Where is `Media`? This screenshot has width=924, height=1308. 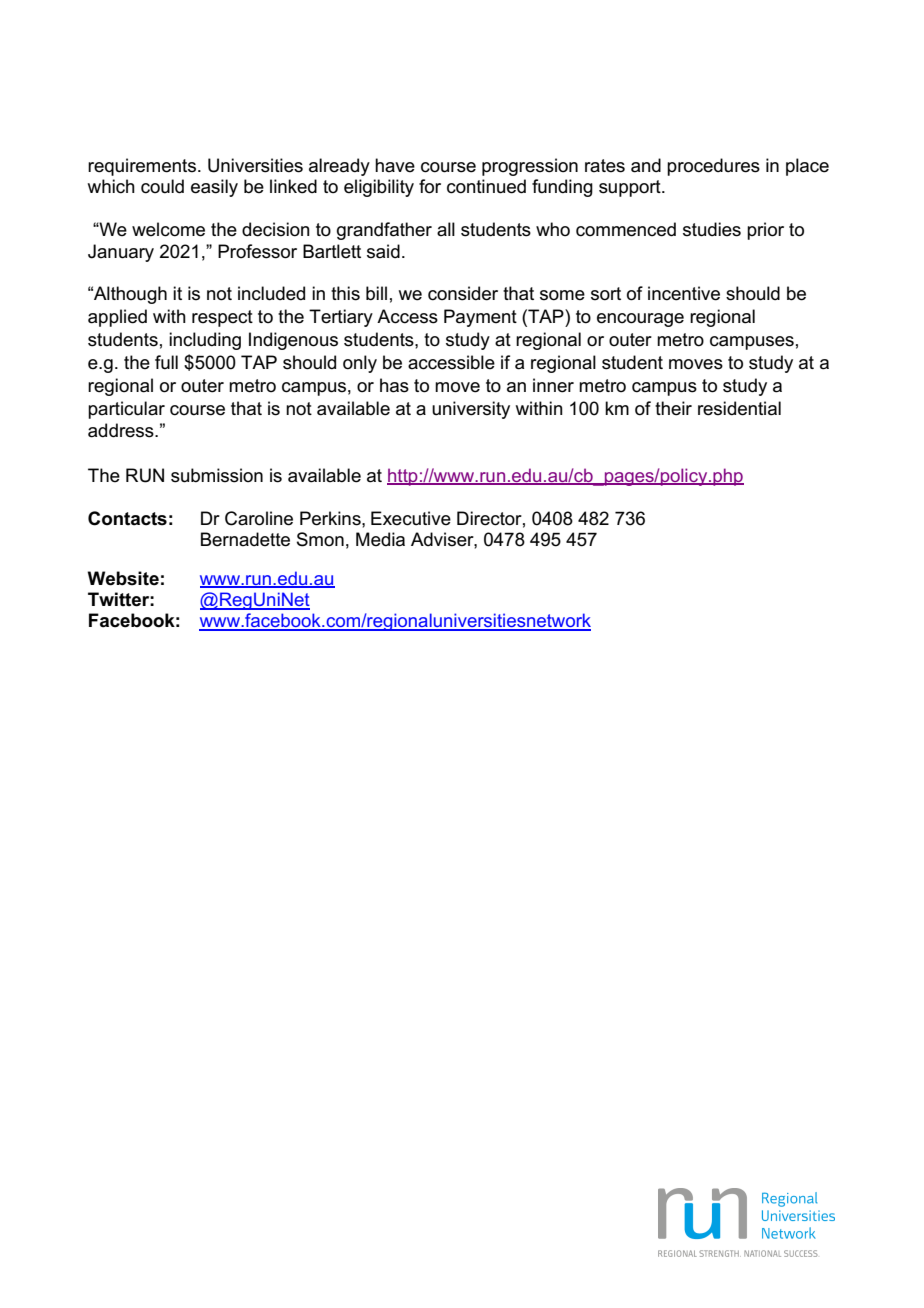
Media is located at coordinates (380, 539).
